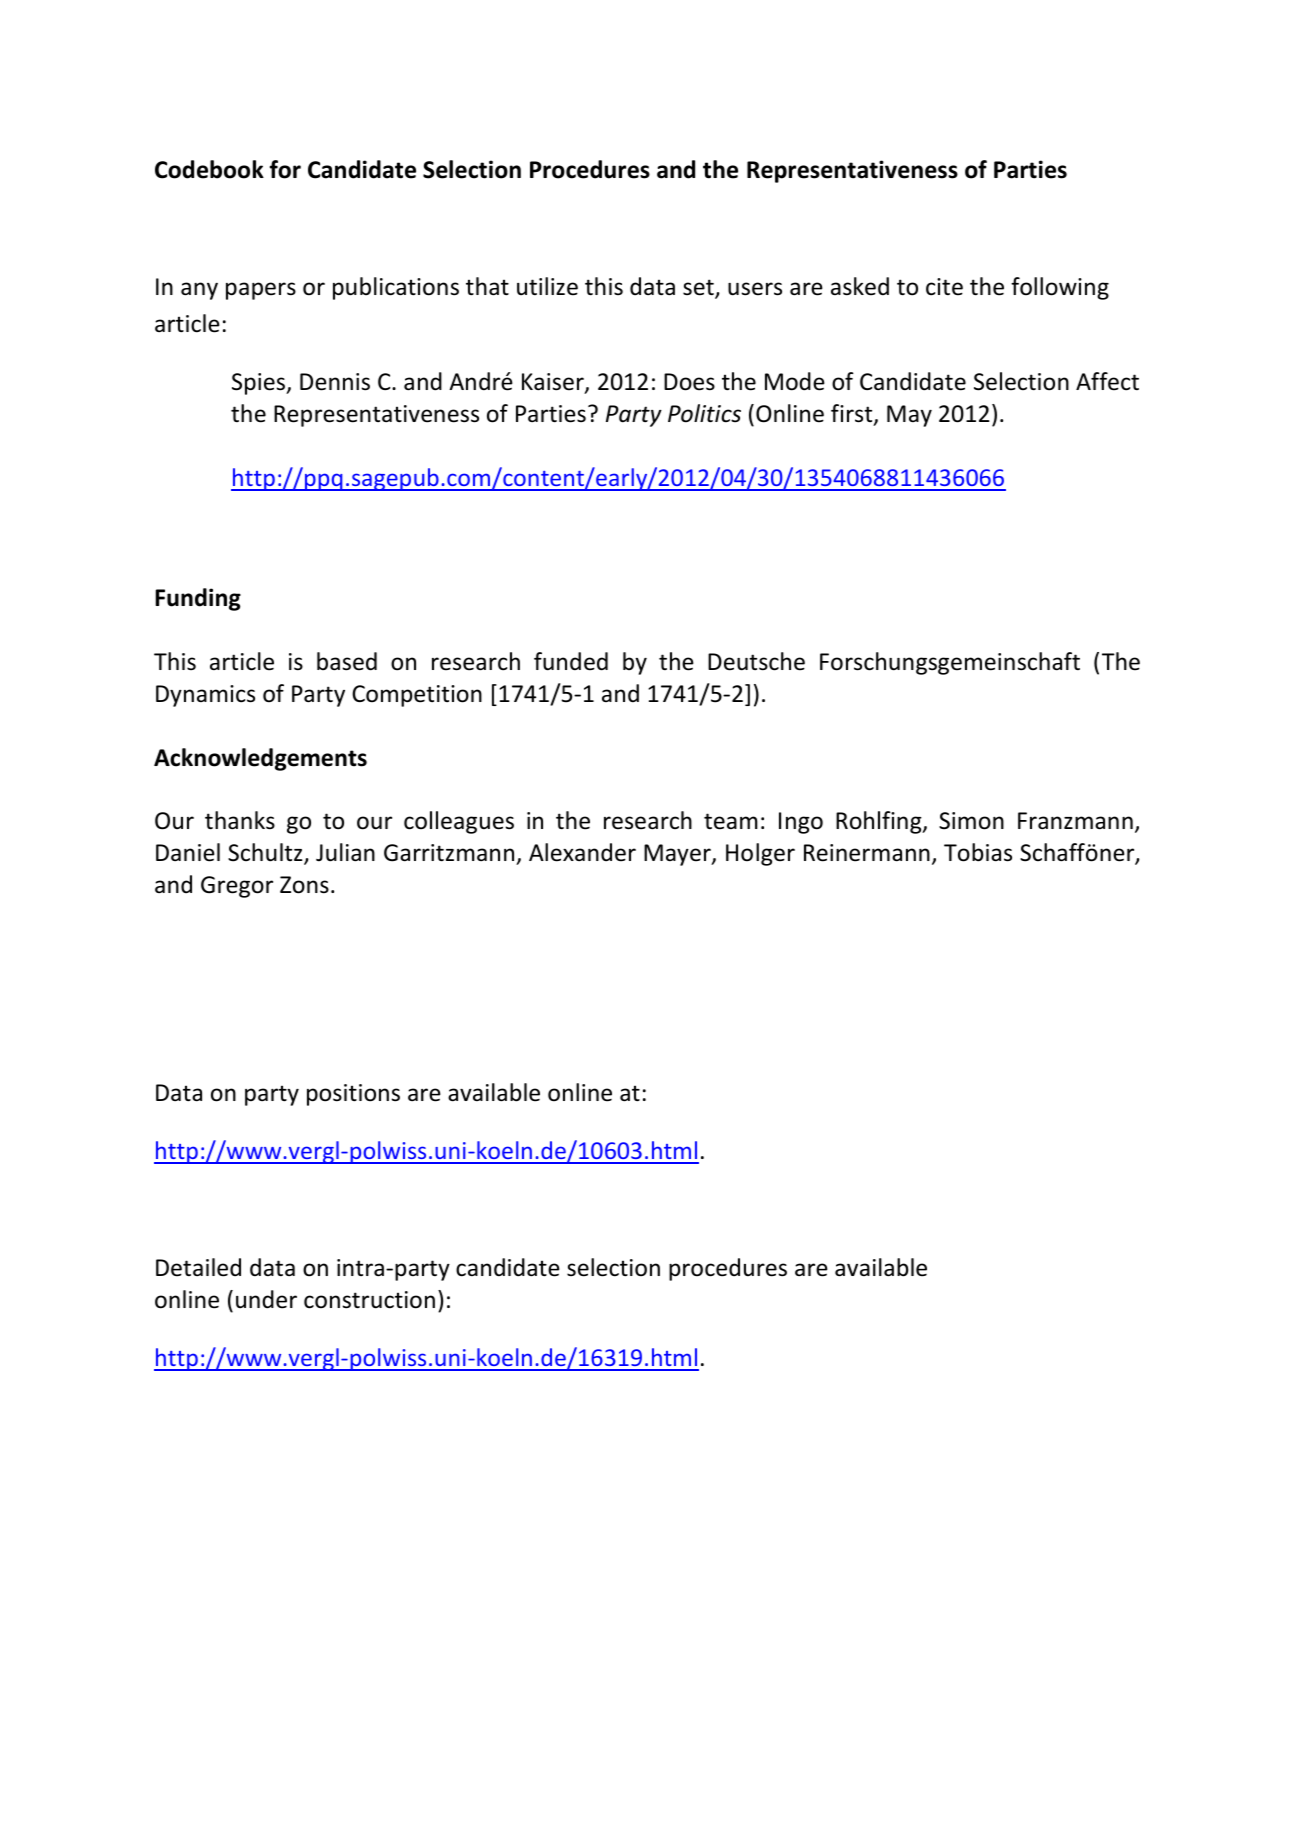 The height and width of the screenshot is (1832, 1295). I want to click on positions, so click(353, 1095).
